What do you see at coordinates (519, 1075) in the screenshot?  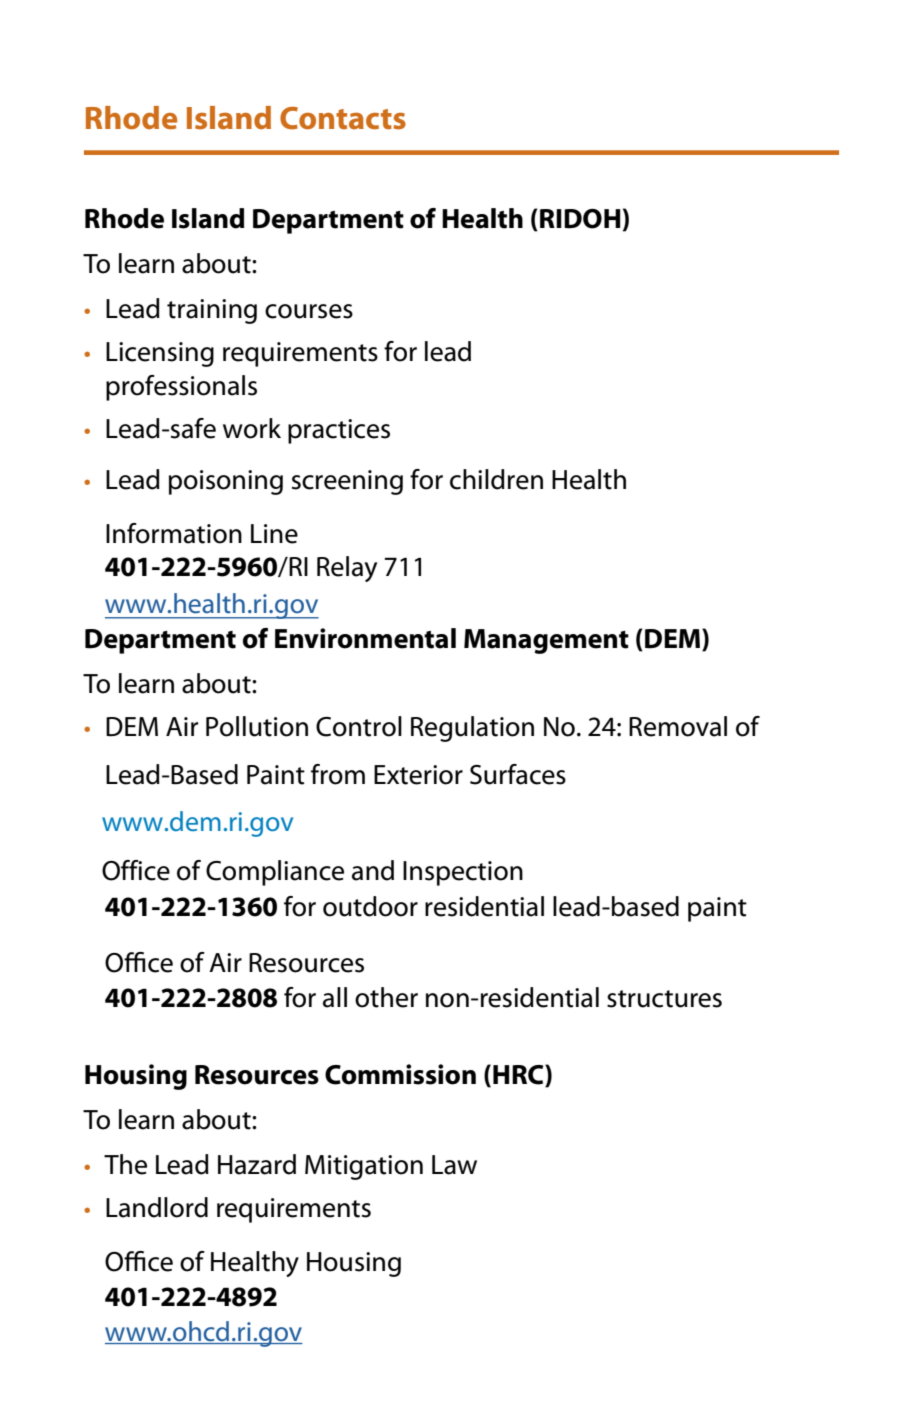 I see `HRC` at bounding box center [519, 1075].
